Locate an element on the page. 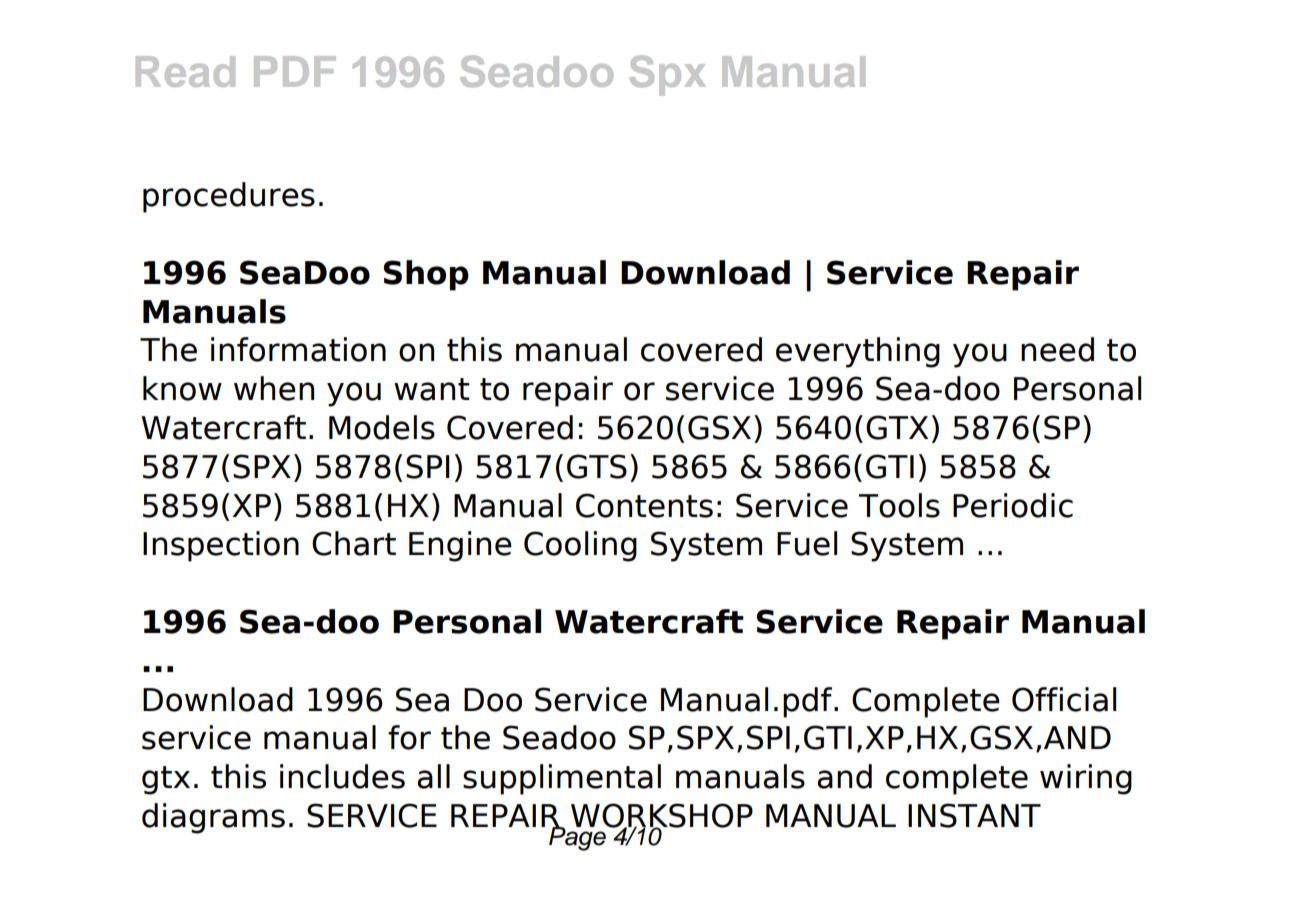  Page is located at coordinates (578, 837).
